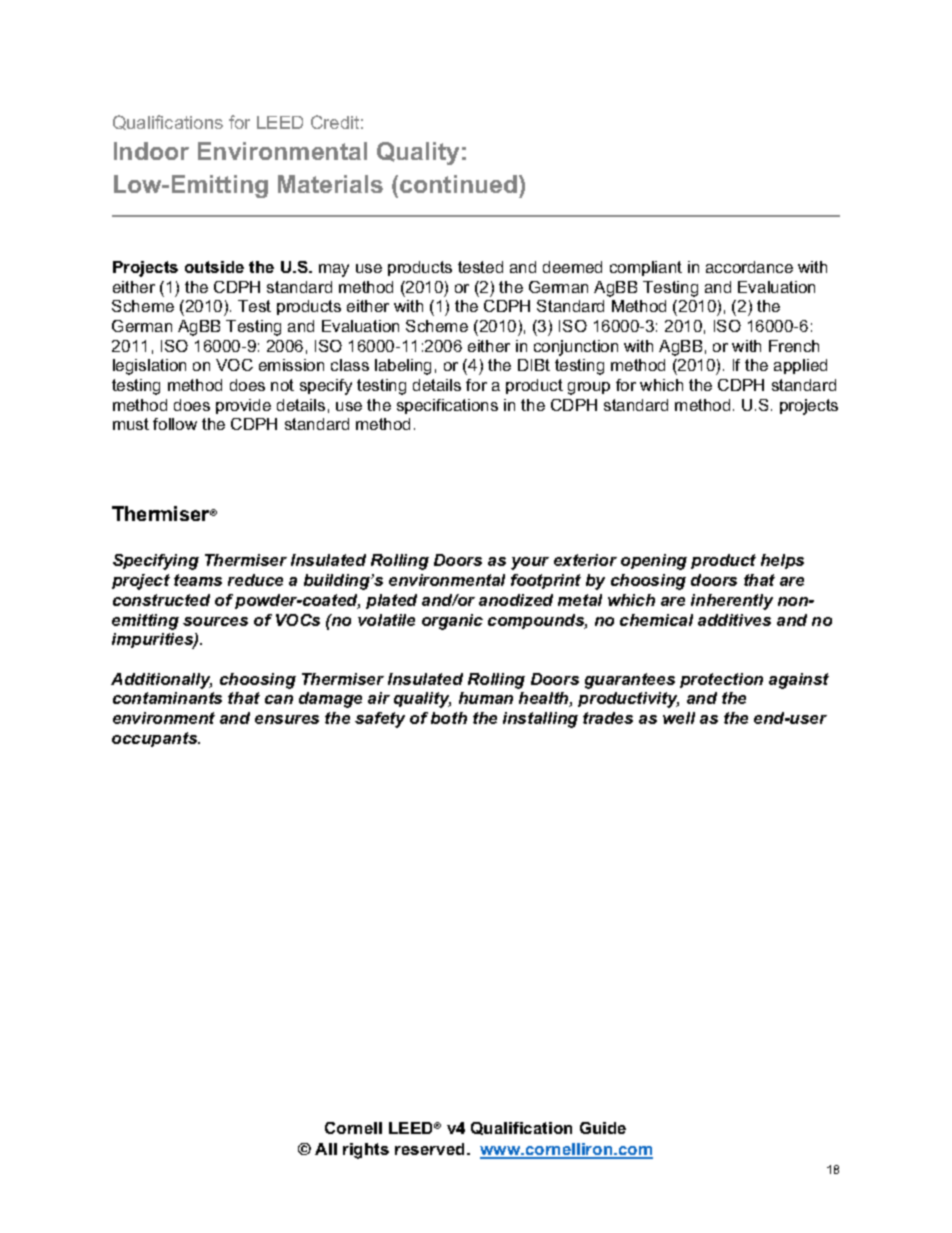 Image resolution: width=952 pixels, height=1233 pixels. Describe the element at coordinates (175, 424) in the image. I see `follow` at that location.
